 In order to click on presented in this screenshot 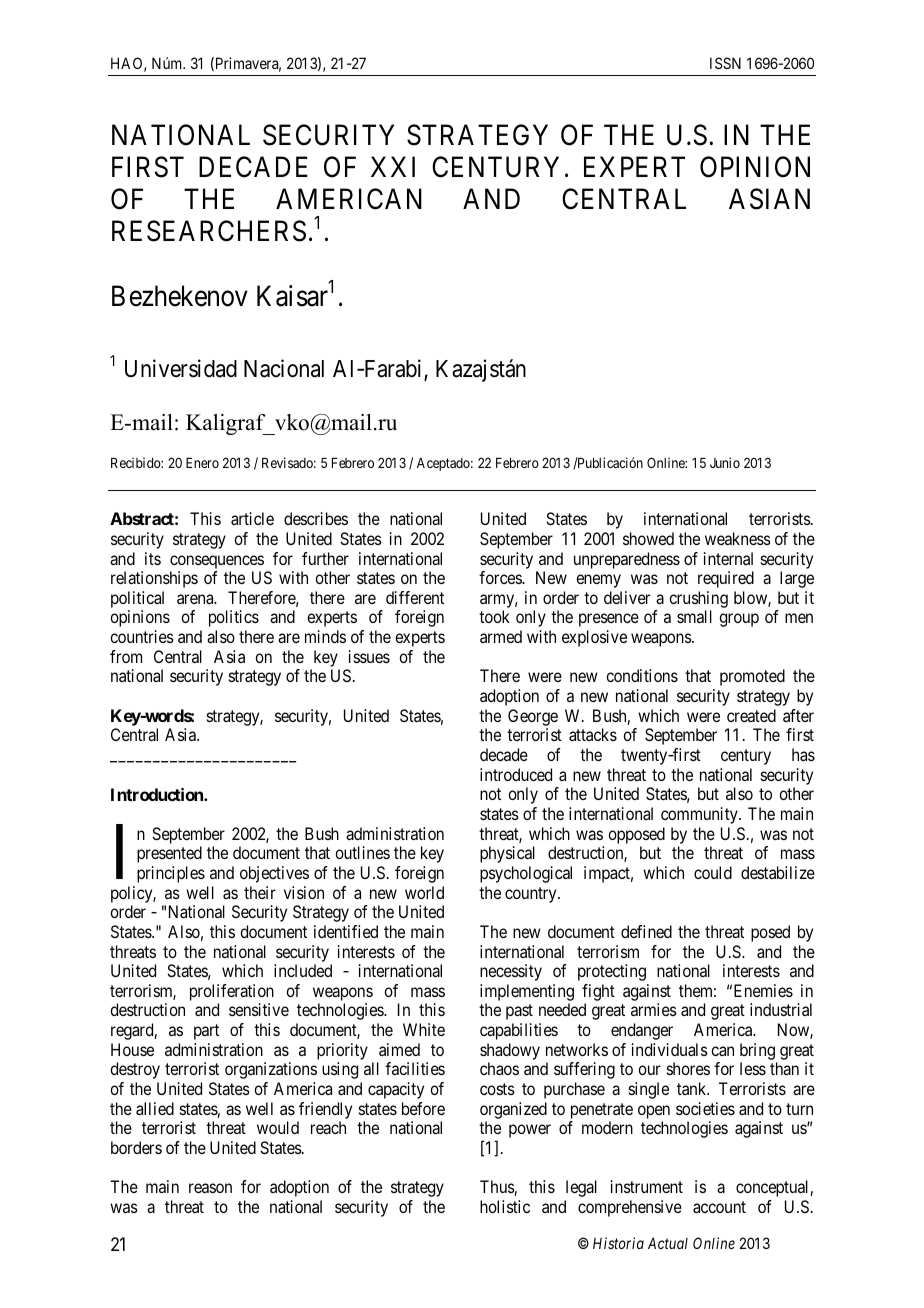, I will do `click(169, 854)`.
